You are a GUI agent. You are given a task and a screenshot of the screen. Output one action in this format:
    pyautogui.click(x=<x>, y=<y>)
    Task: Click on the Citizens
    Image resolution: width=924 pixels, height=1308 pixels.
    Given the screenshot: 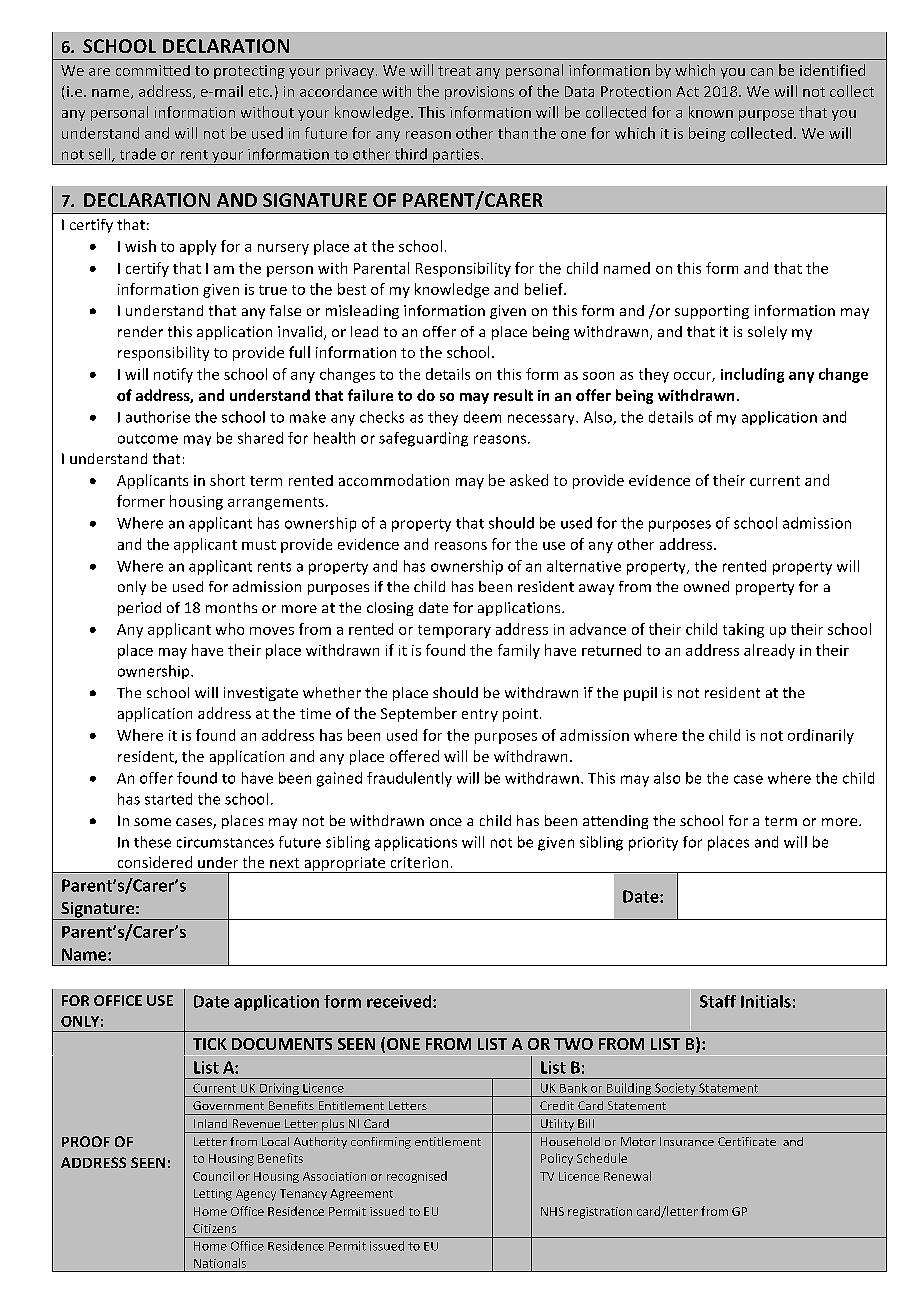 What is the action you would take?
    pyautogui.click(x=214, y=1228)
